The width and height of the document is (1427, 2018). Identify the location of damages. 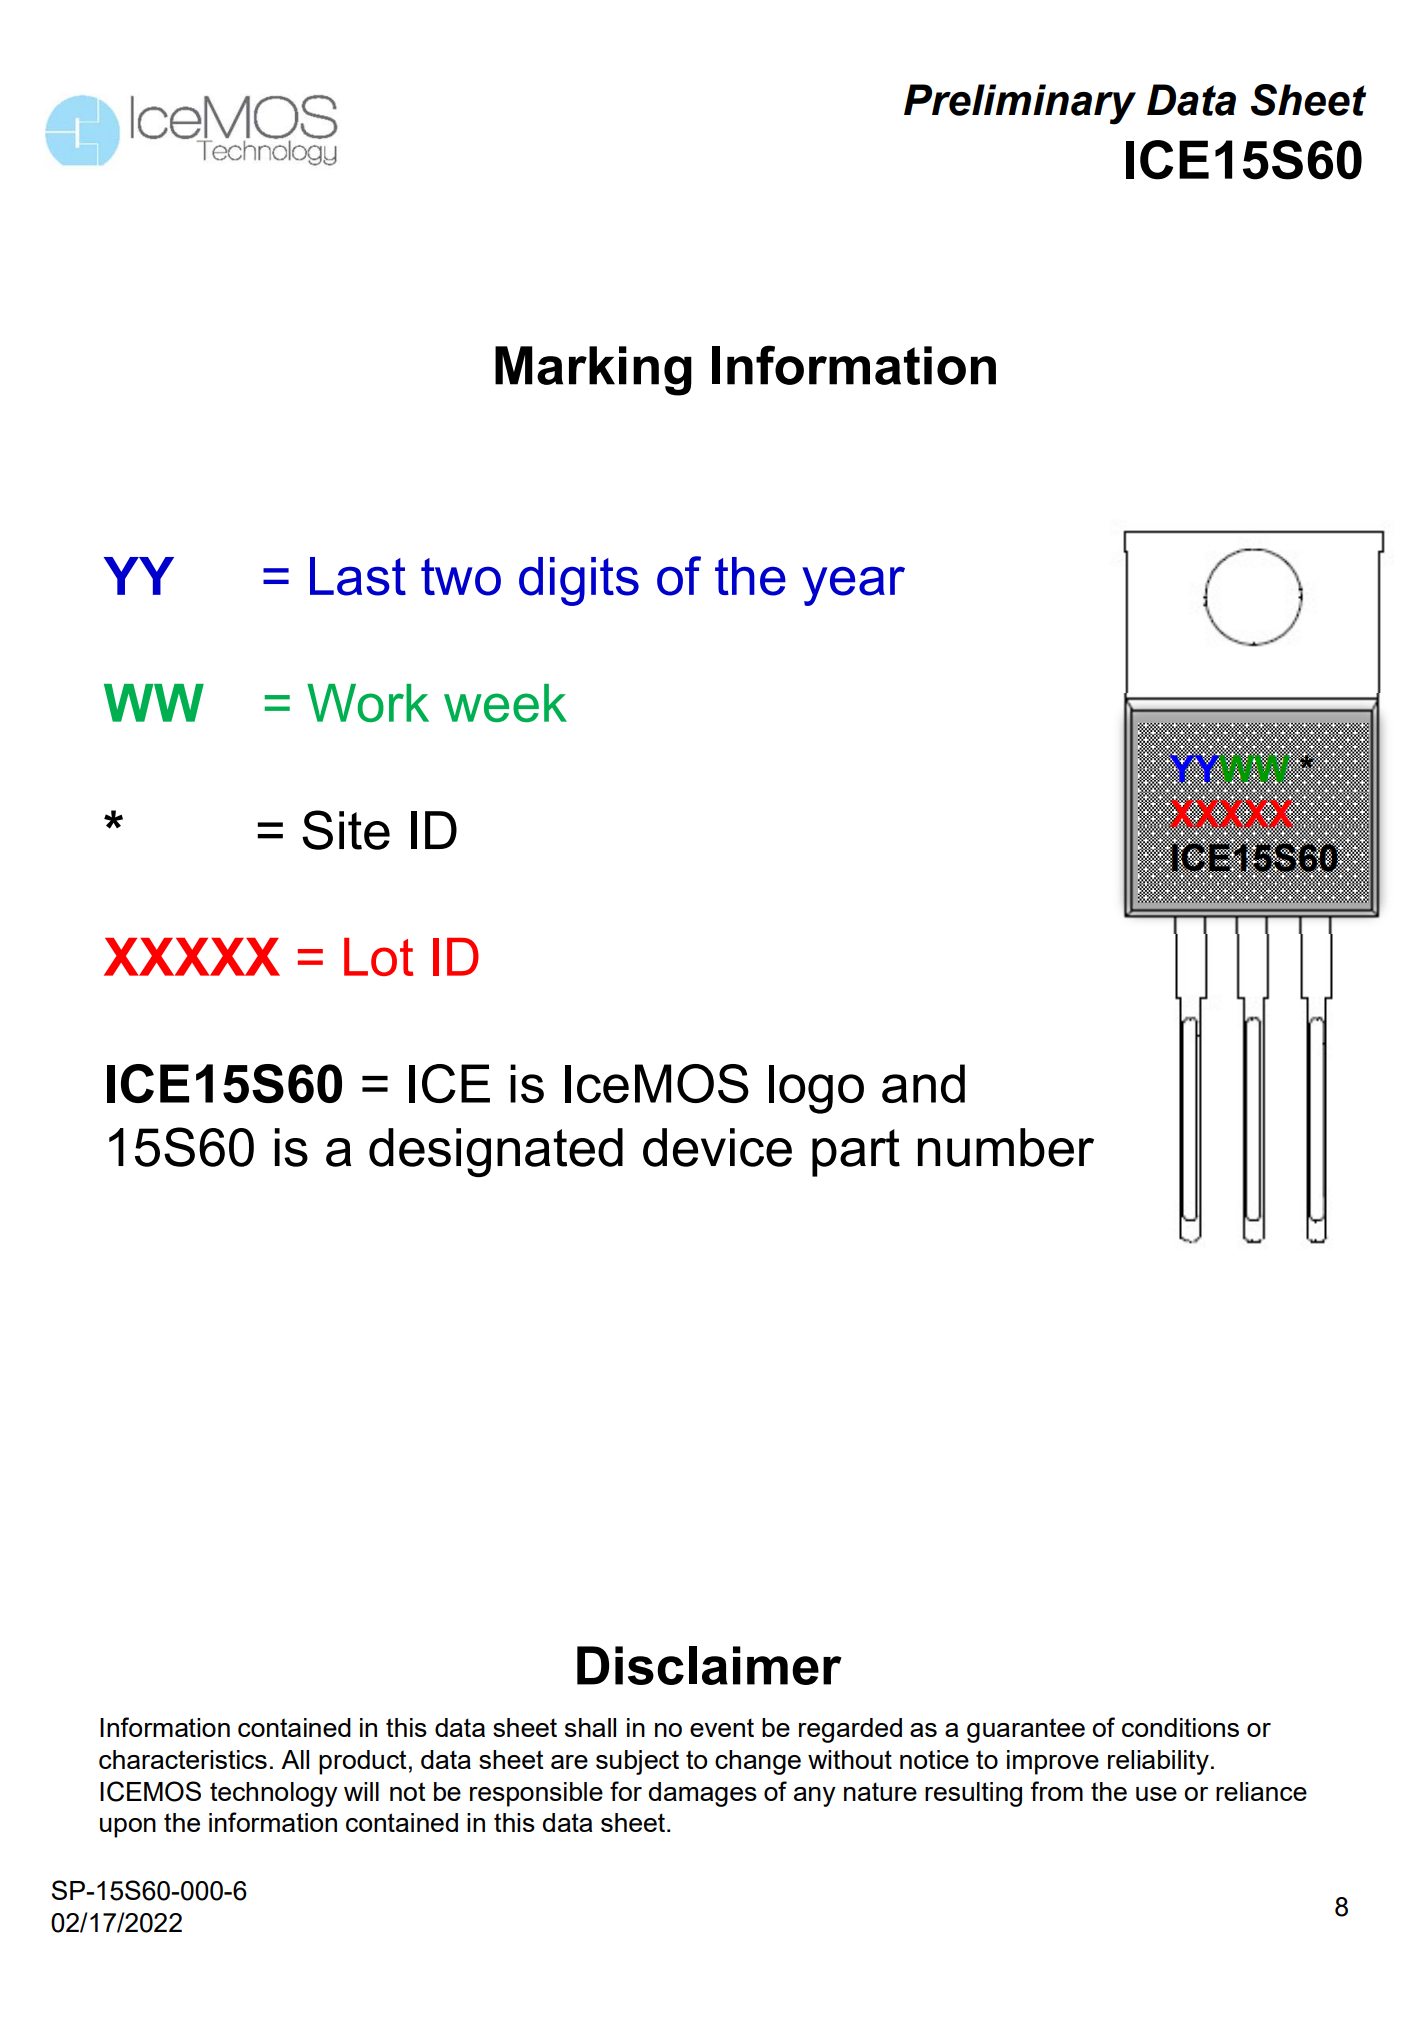
(703, 1794).
